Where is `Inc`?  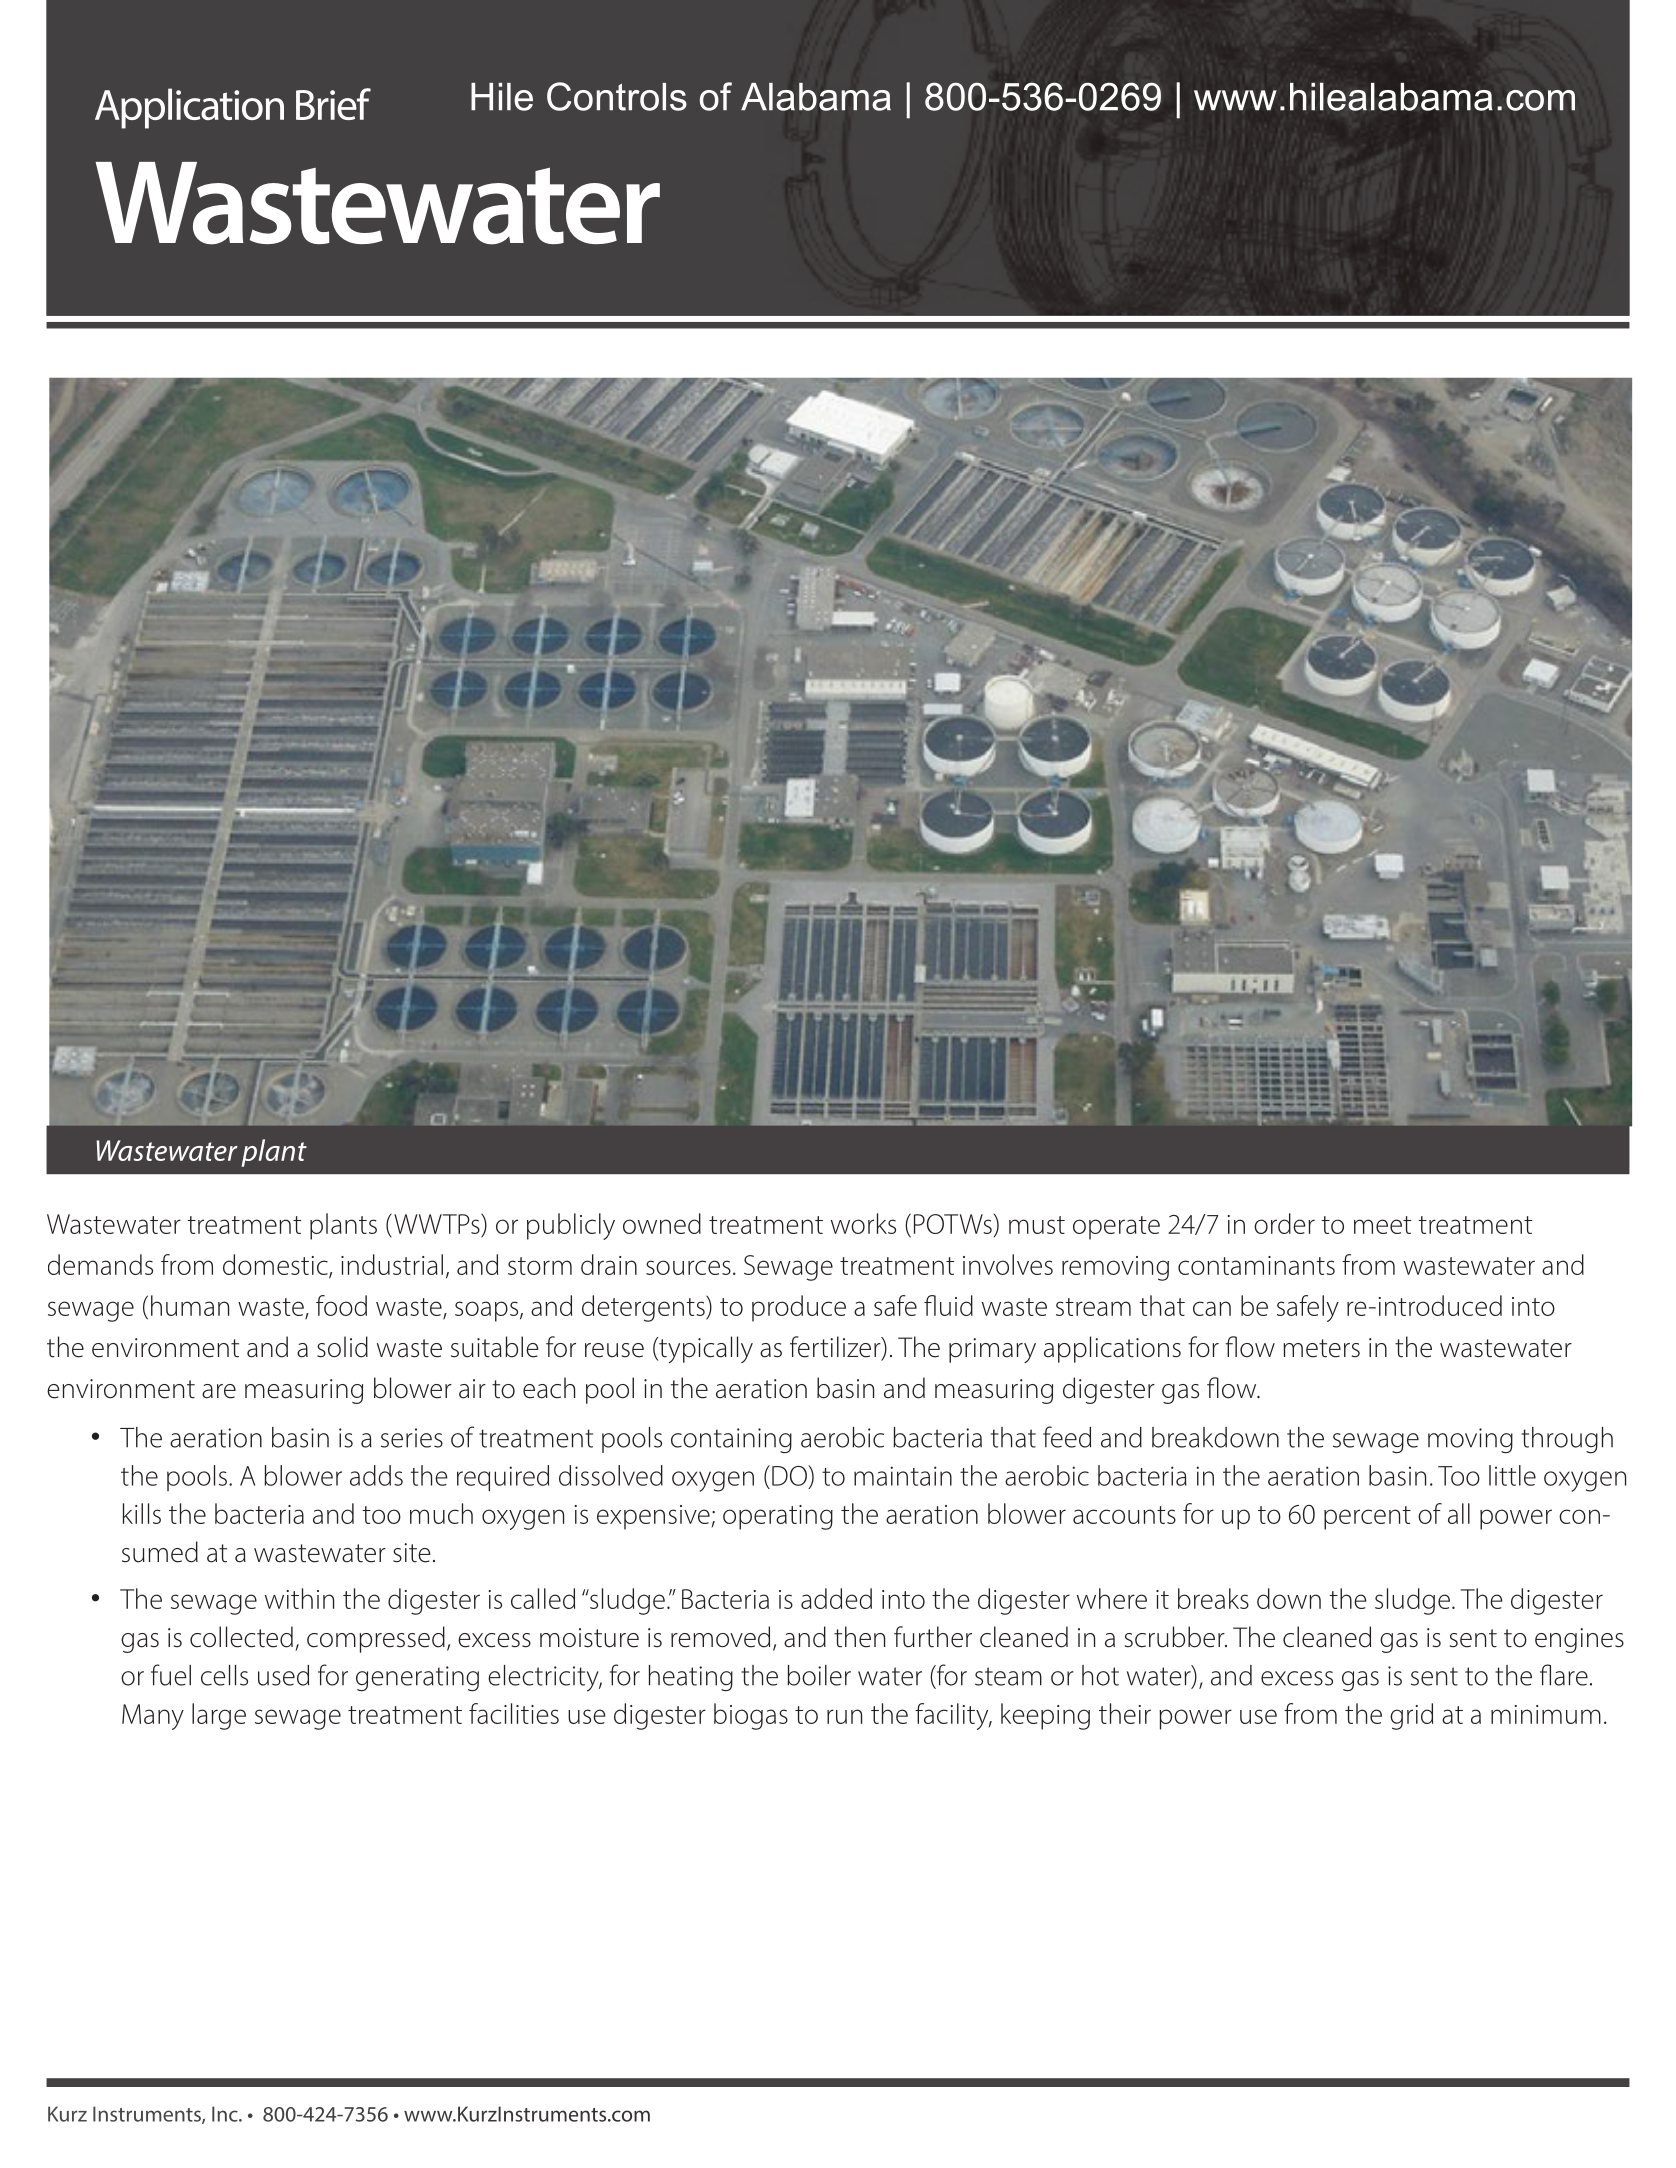 Inc is located at coordinates (226, 2114).
